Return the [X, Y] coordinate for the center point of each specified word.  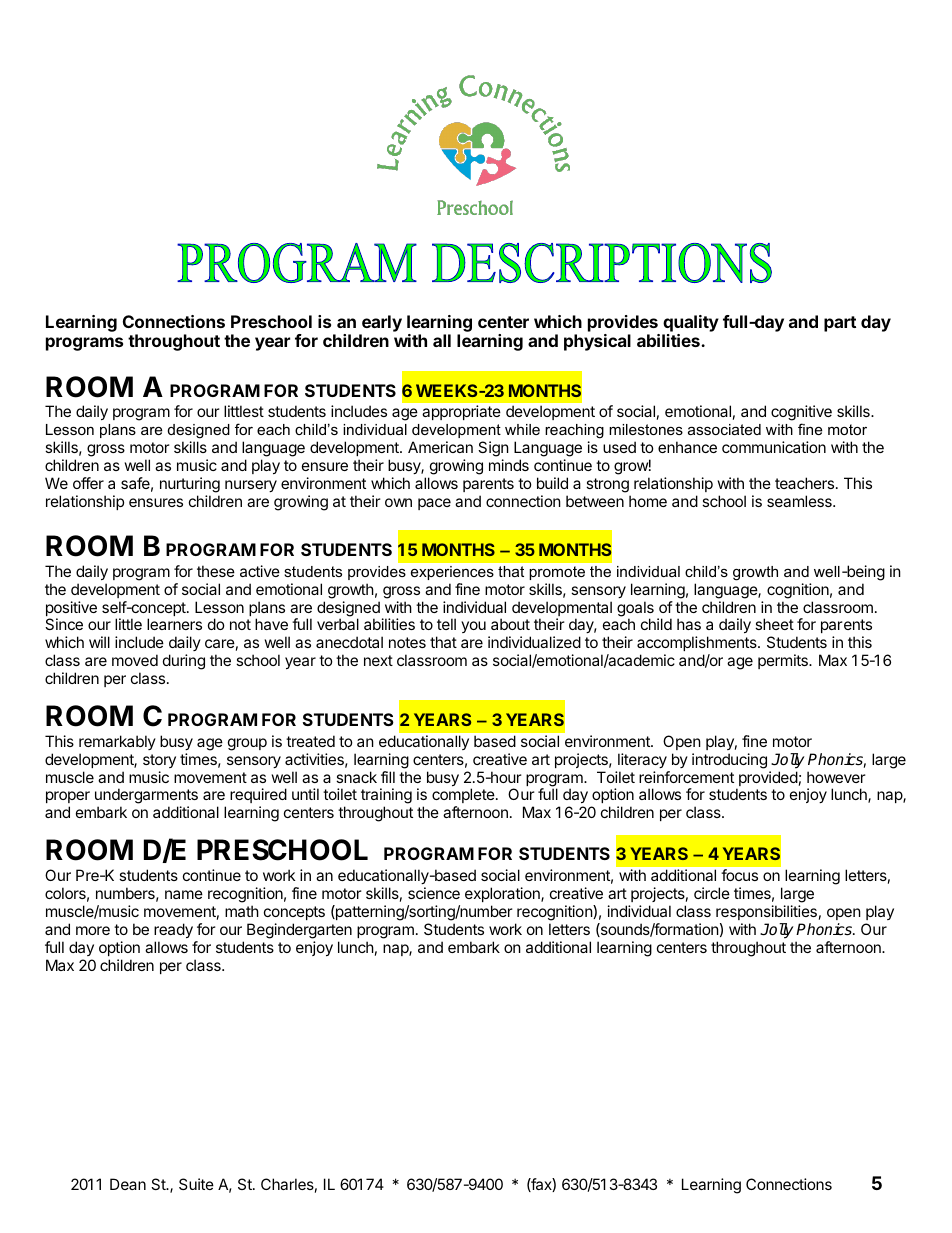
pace [434, 504]
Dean [128, 1184]
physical [597, 342]
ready [173, 930]
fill [388, 777]
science [434, 893]
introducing [729, 761]
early [382, 323]
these [216, 571]
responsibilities [766, 912]
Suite [196, 1184]
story [159, 761]
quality [691, 323]
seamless [800, 501]
